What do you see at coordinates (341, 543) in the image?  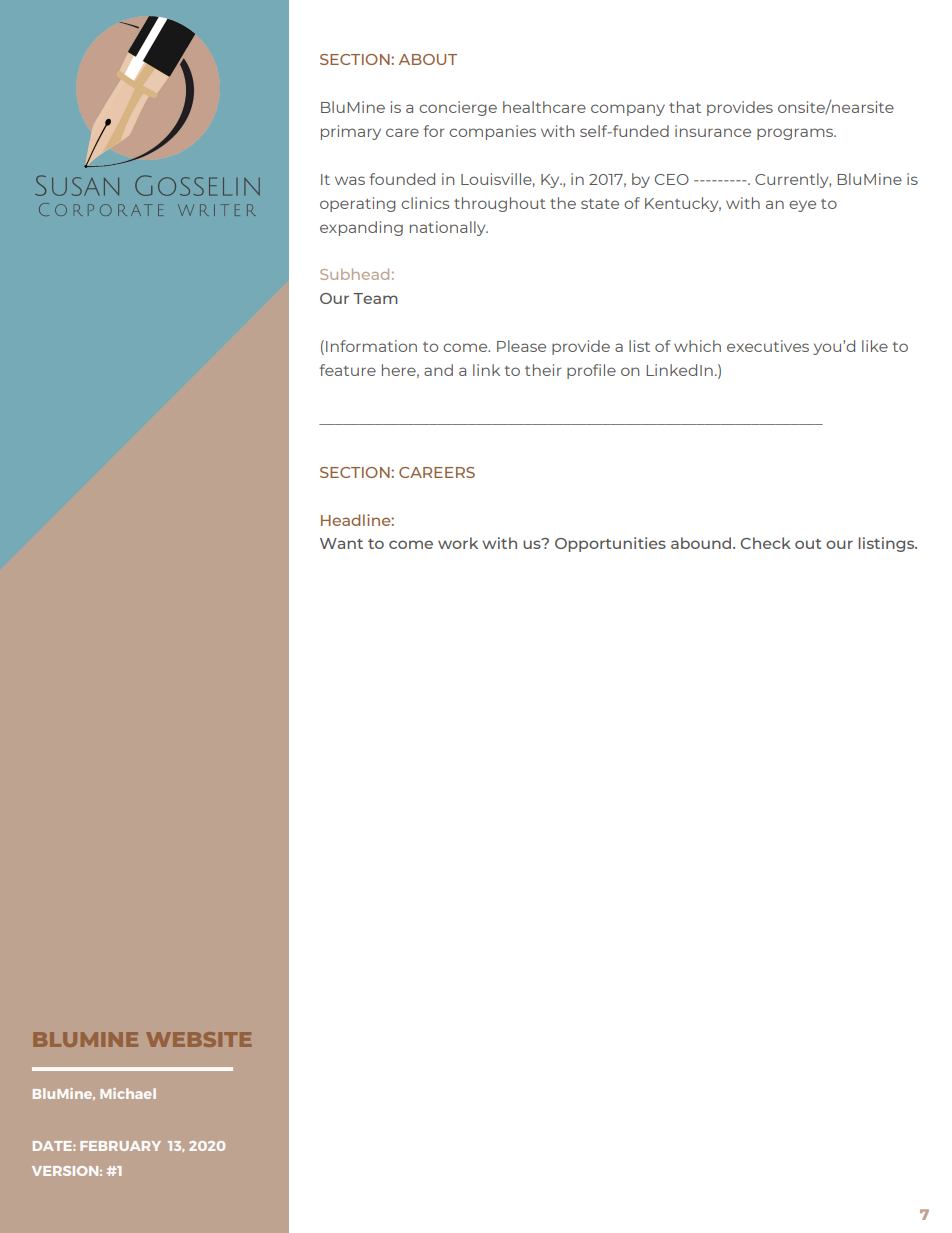 I see `Want` at bounding box center [341, 543].
